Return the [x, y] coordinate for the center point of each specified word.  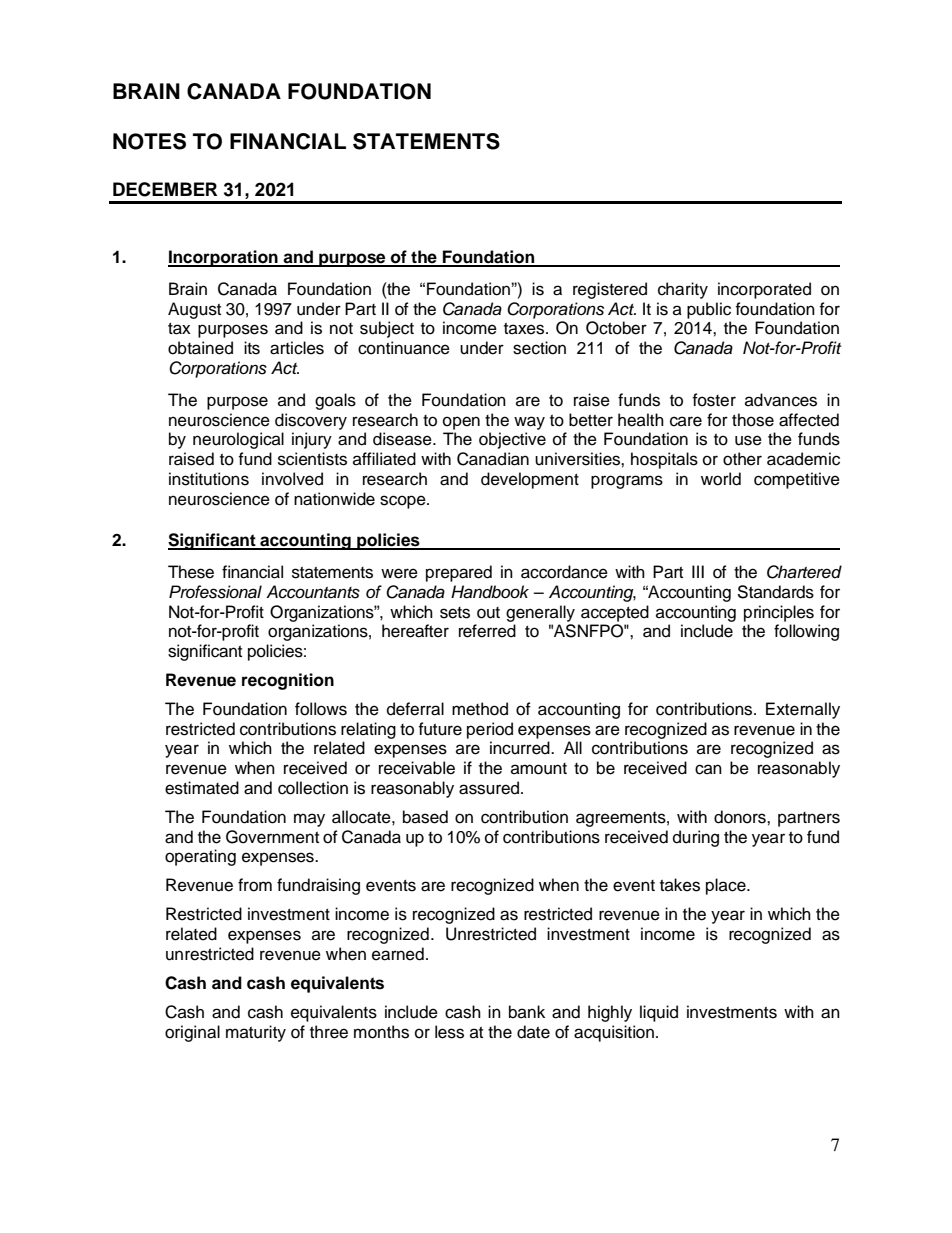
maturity [256, 1033]
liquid [659, 1013]
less [449, 1032]
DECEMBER [165, 189]
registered [610, 290]
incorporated [764, 290]
